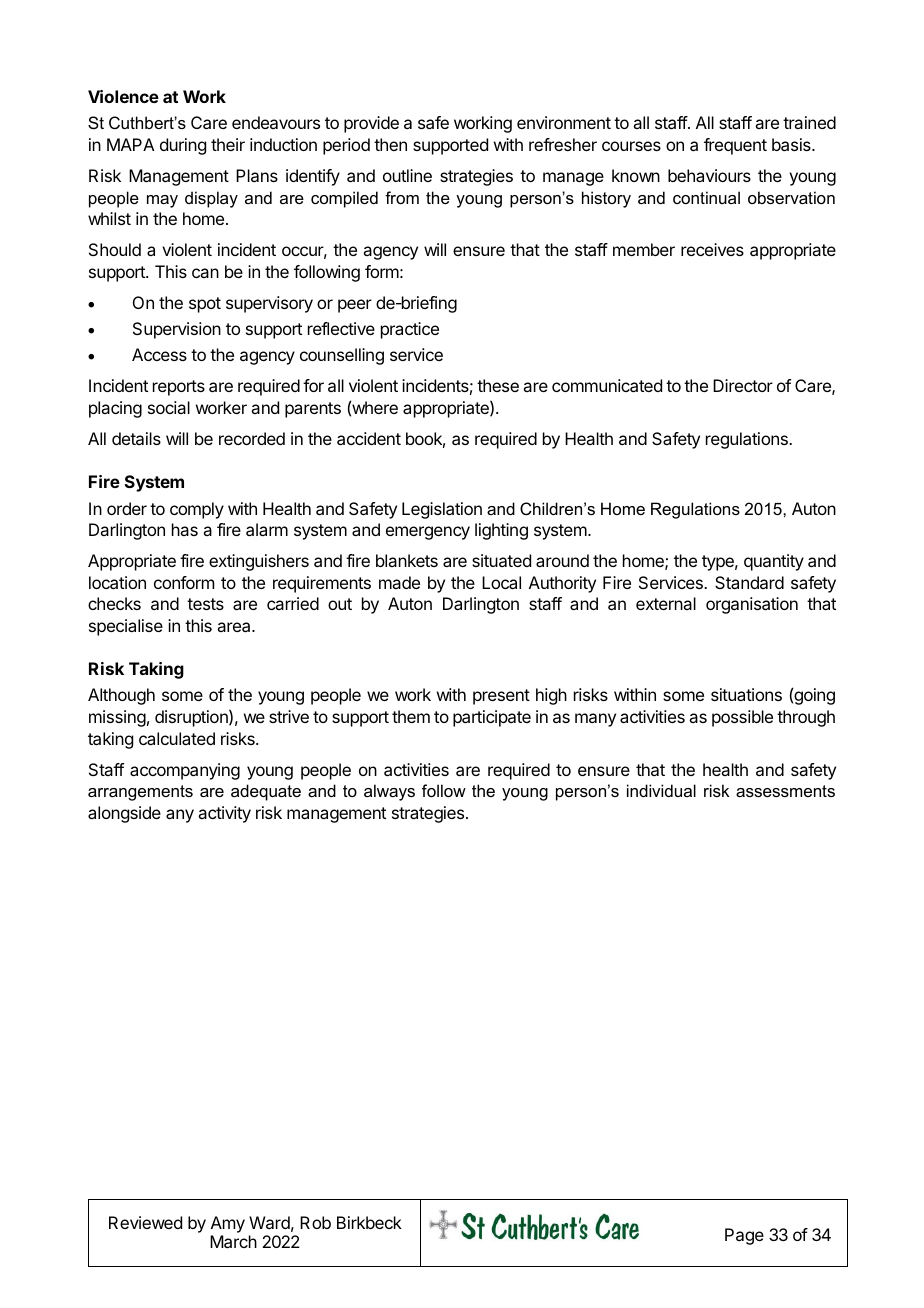 This screenshot has height=1308, width=924. Describe the element at coordinates (228, 1224) in the screenshot. I see `Amy` at that location.
